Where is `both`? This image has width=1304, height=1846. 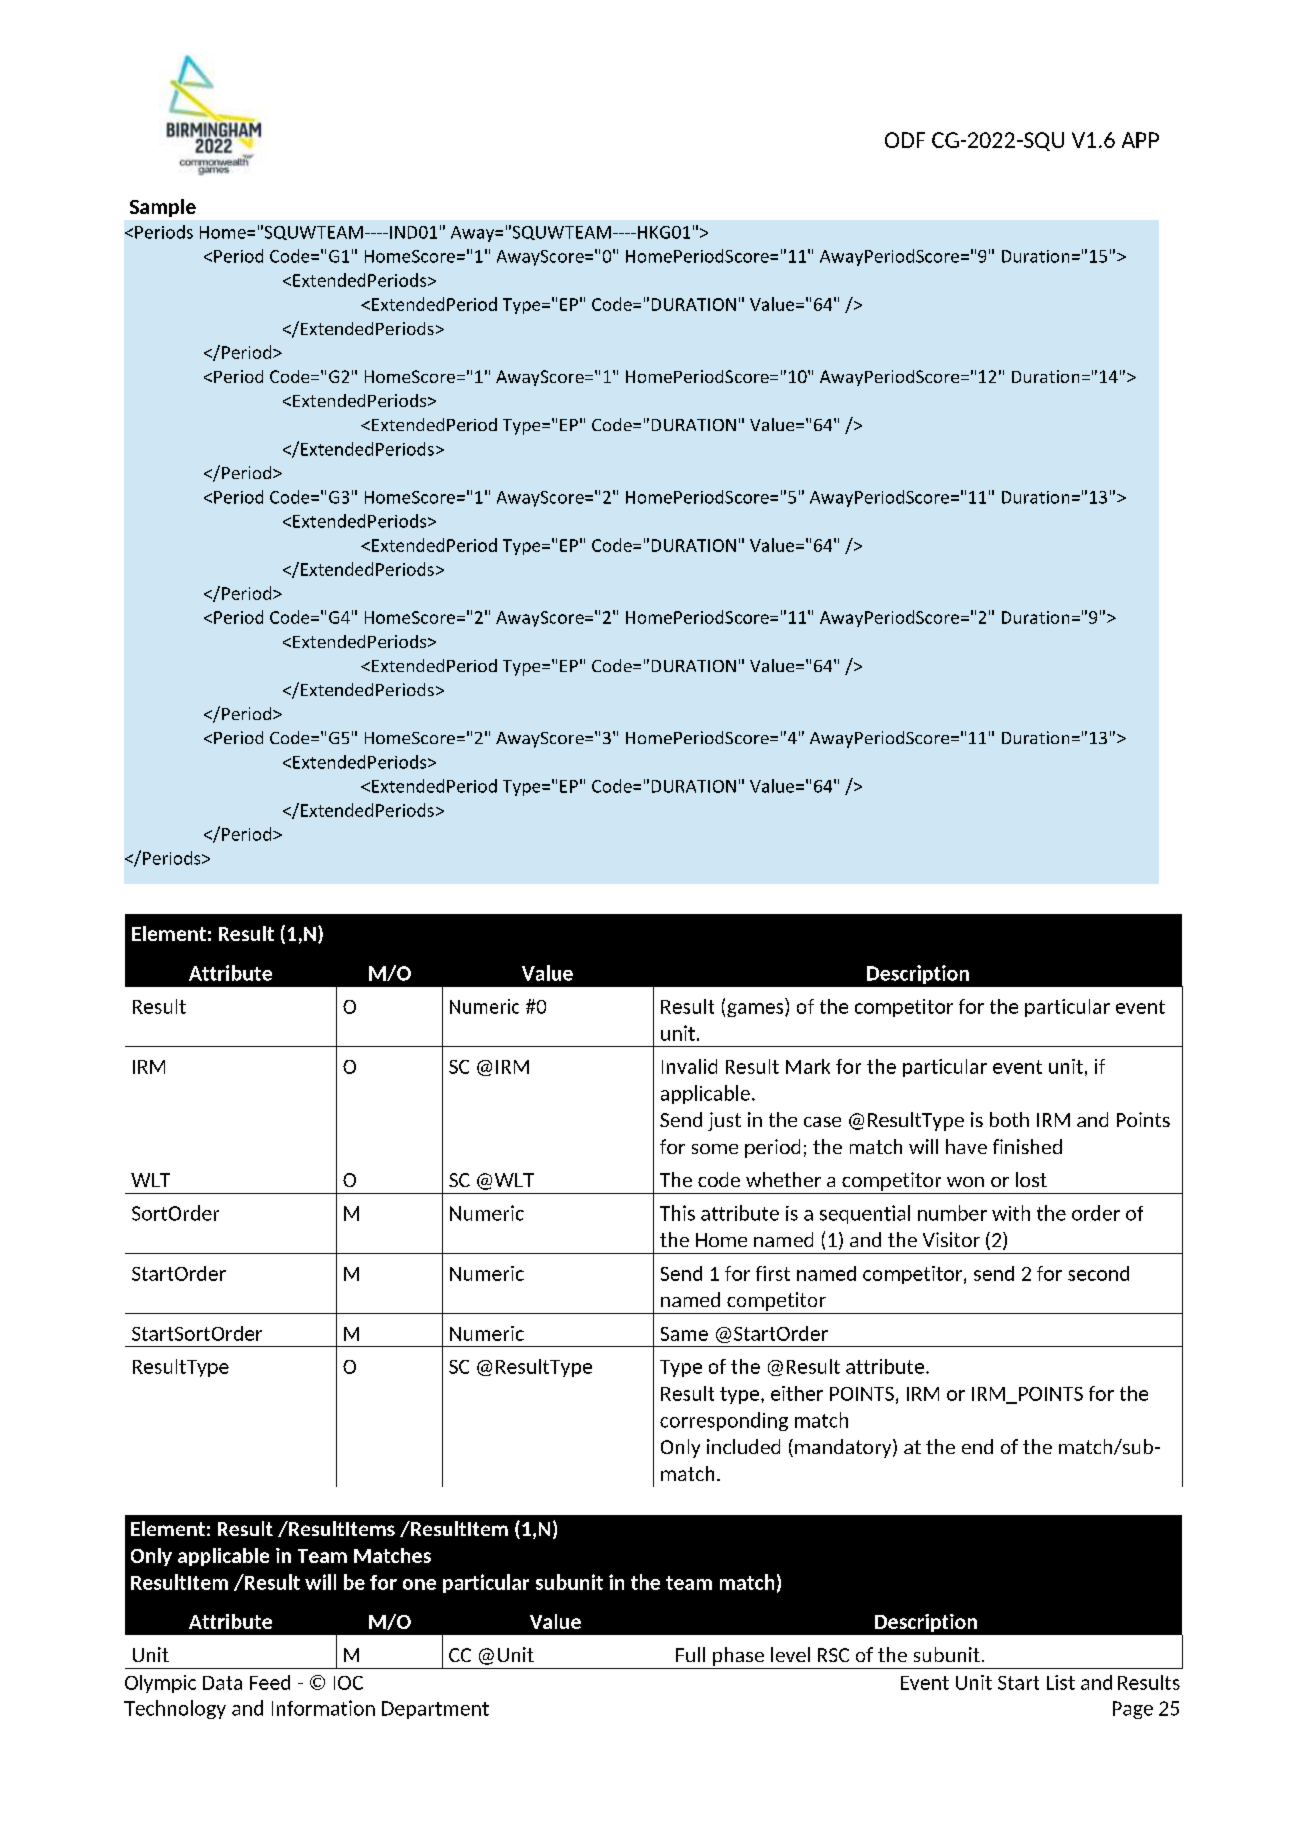 both is located at coordinates (1009, 1119).
